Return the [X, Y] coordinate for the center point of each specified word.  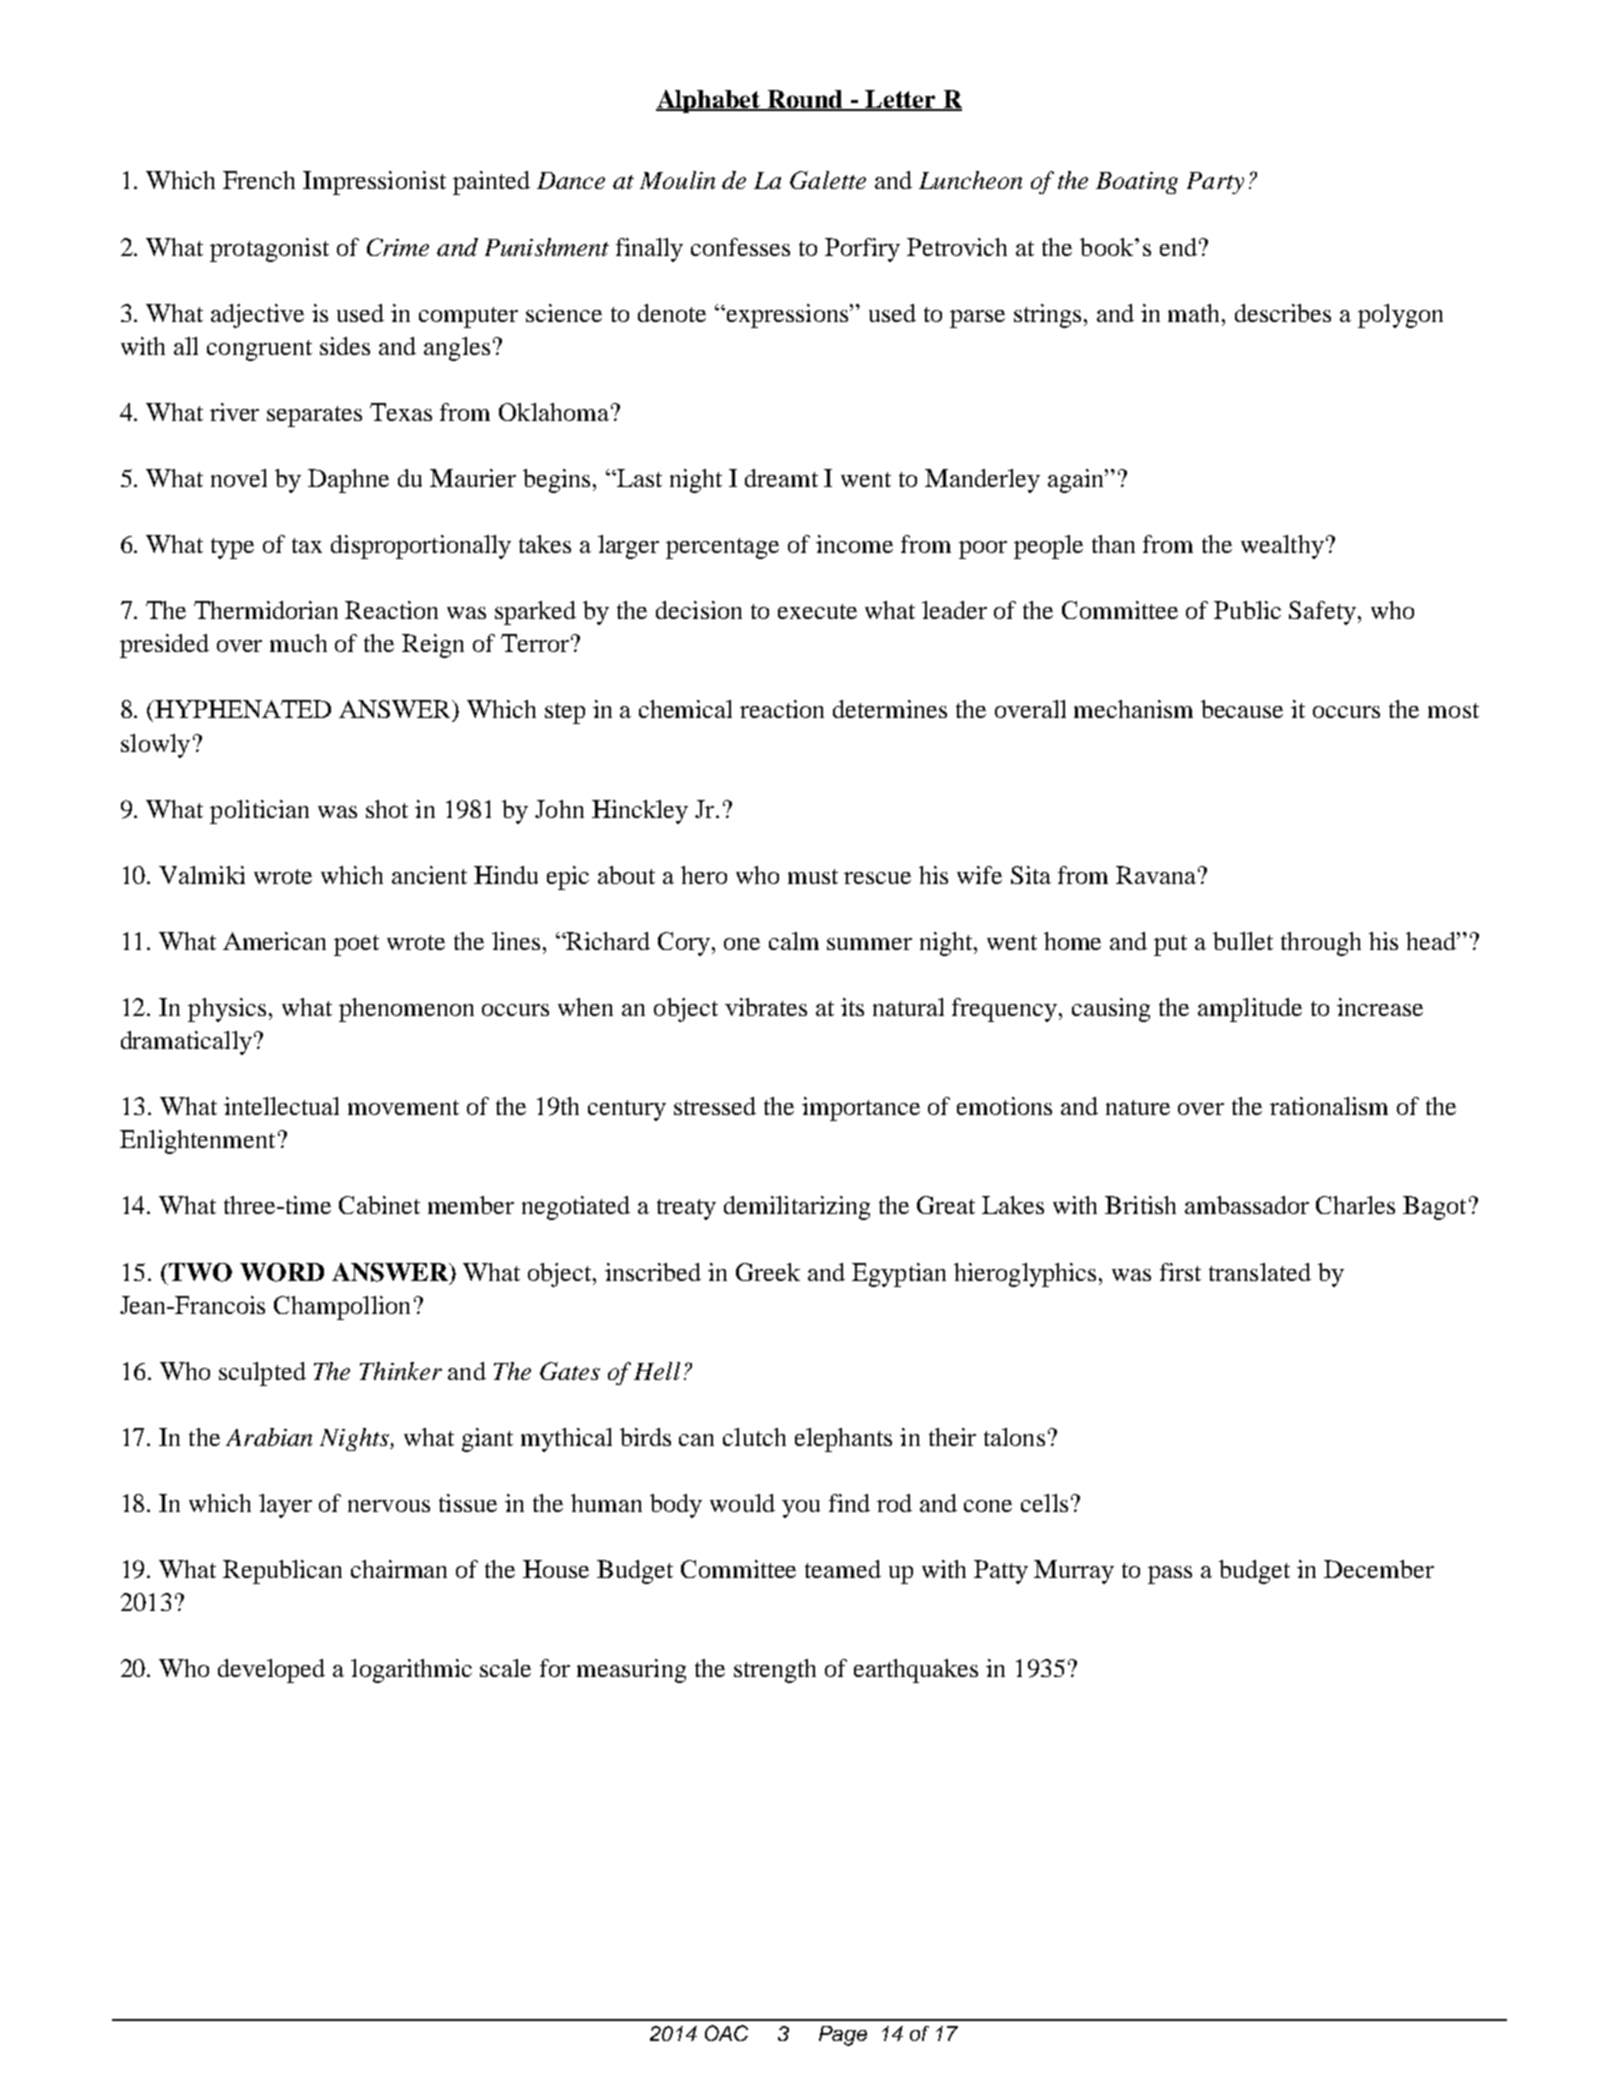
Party [1215, 183]
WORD [282, 1272]
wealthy [1282, 547]
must [813, 876]
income [854, 544]
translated [1260, 1272]
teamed [843, 1569]
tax [307, 545]
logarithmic [411, 1671]
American [274, 941]
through [1321, 944]
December [1379, 1569]
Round [806, 100]
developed [271, 1671]
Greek [768, 1272]
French [259, 180]
